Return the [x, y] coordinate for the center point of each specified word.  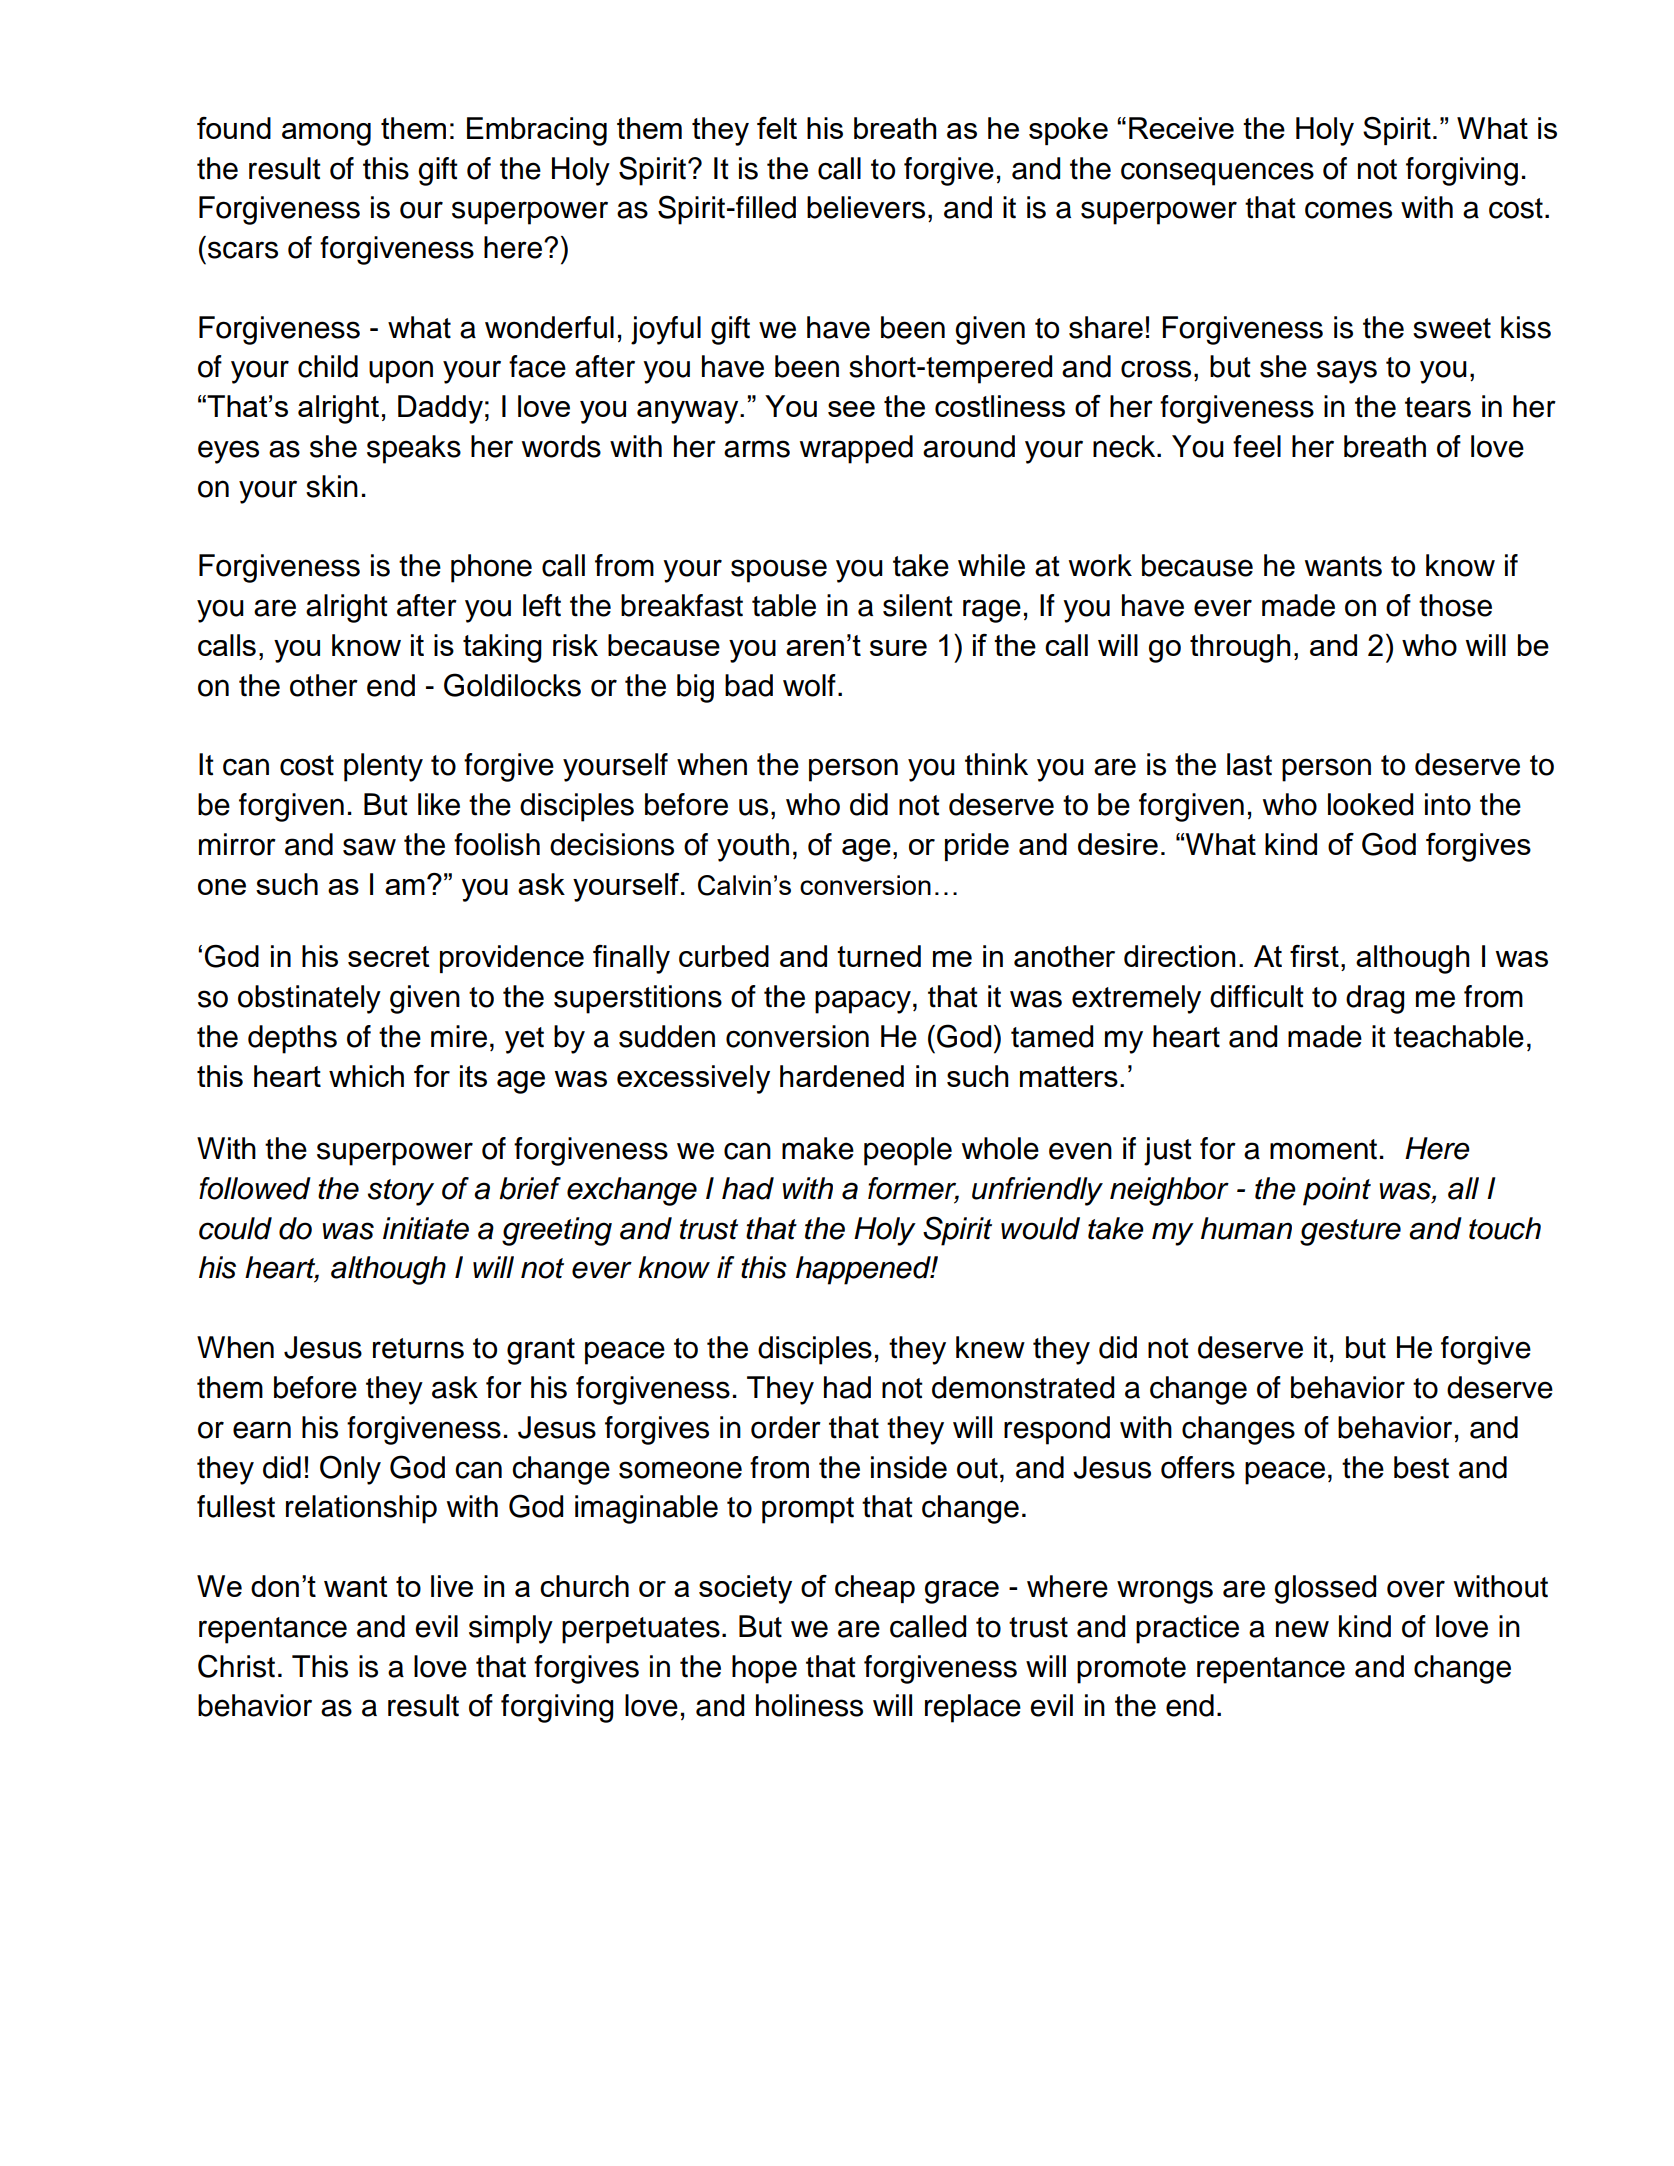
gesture [1350, 1232]
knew [990, 1347]
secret [389, 956]
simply [511, 1629]
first [1314, 956]
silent [918, 605]
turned [879, 956]
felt [777, 128]
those [1455, 605]
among [326, 134]
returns [418, 1348]
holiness [809, 1705]
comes [1348, 210]
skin [332, 486]
